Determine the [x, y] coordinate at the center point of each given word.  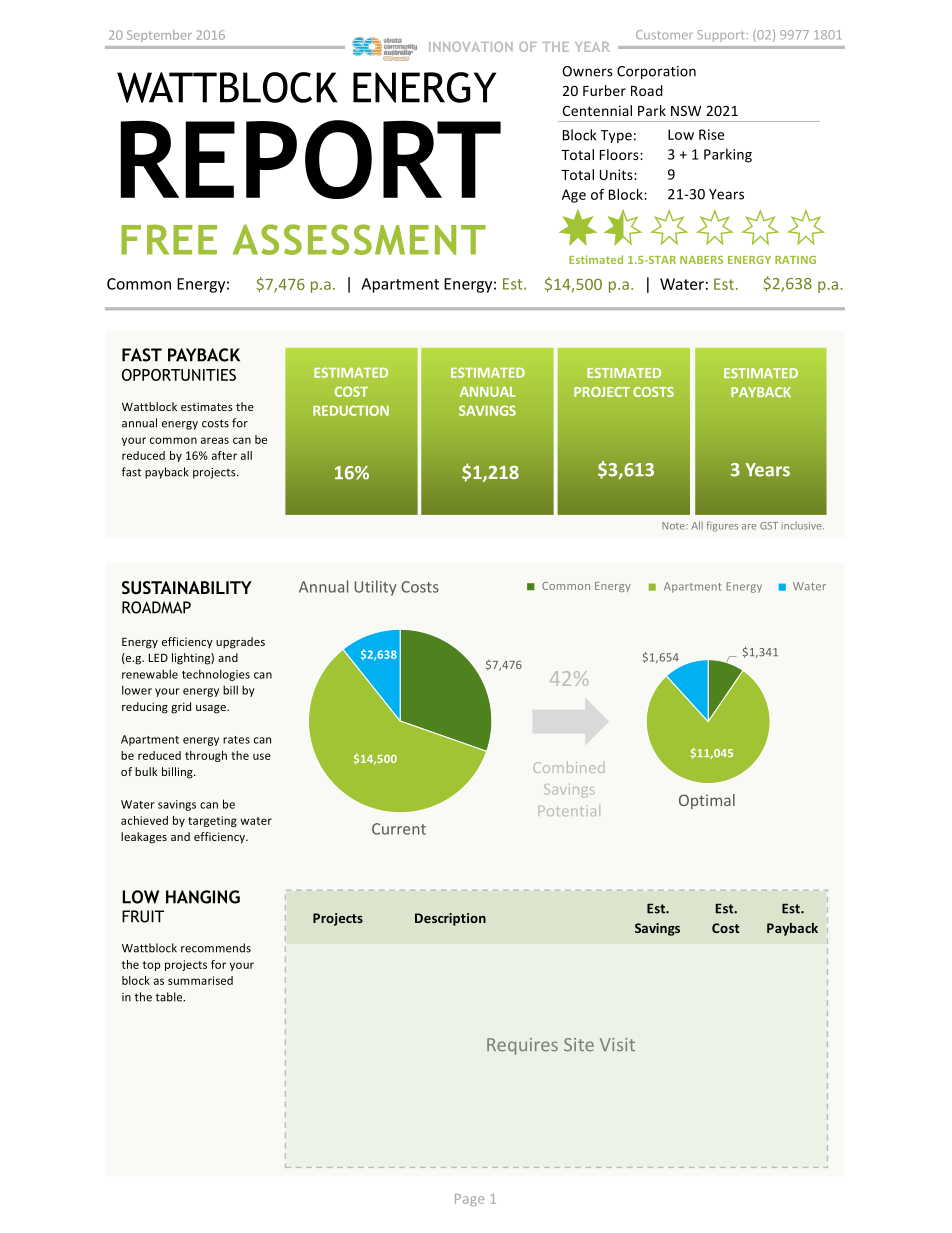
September [159, 35]
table [170, 997]
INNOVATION [470, 47]
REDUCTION [351, 410]
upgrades [240, 643]
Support [720, 36]
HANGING [203, 897]
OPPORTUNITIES [179, 375]
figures [722, 526]
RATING [795, 260]
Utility [376, 588]
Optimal [707, 801]
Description [450, 919]
